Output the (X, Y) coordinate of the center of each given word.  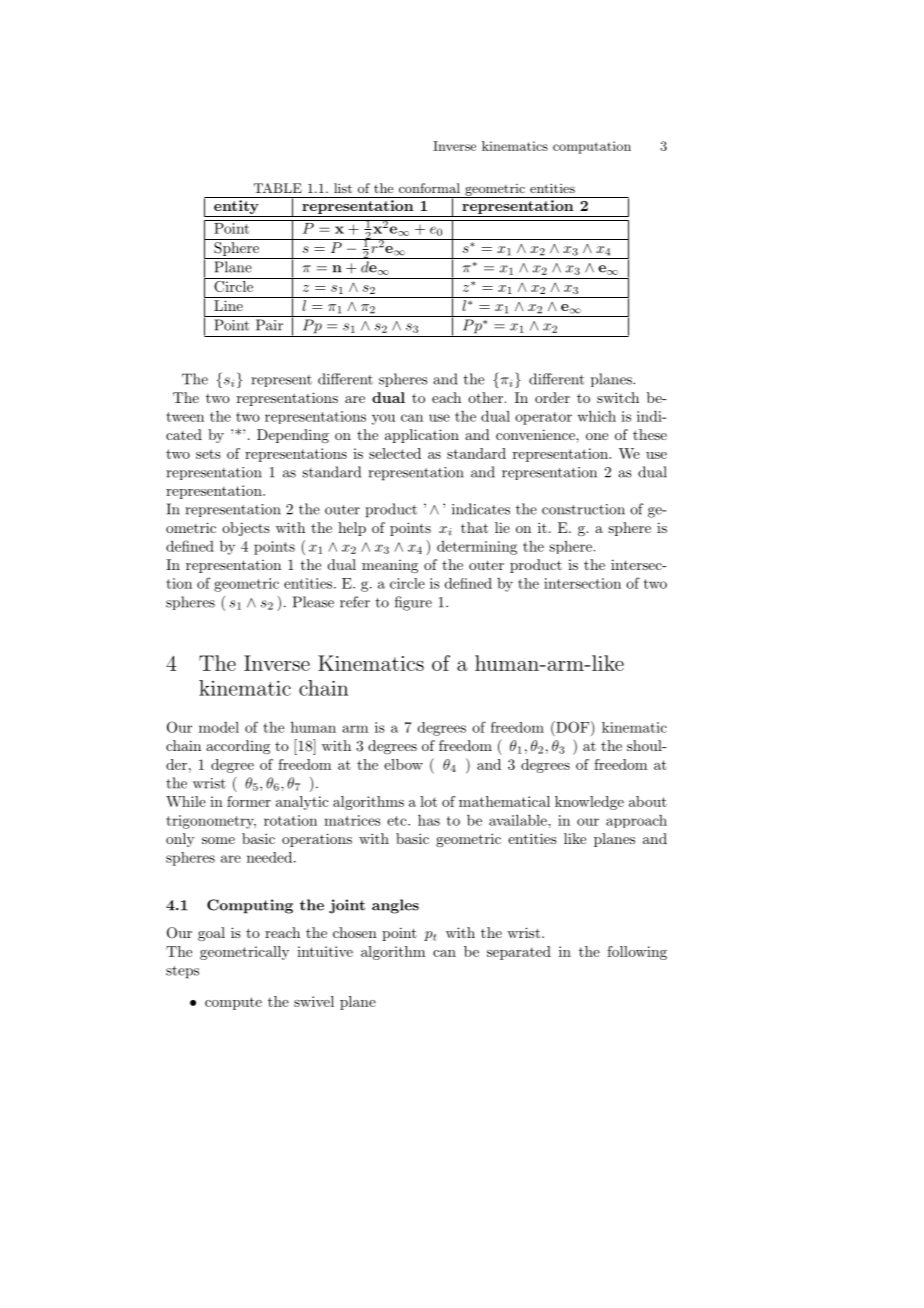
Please (313, 602)
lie (502, 527)
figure (413, 603)
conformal (429, 188)
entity (236, 208)
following (637, 953)
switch (618, 397)
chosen (355, 932)
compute (233, 1003)
